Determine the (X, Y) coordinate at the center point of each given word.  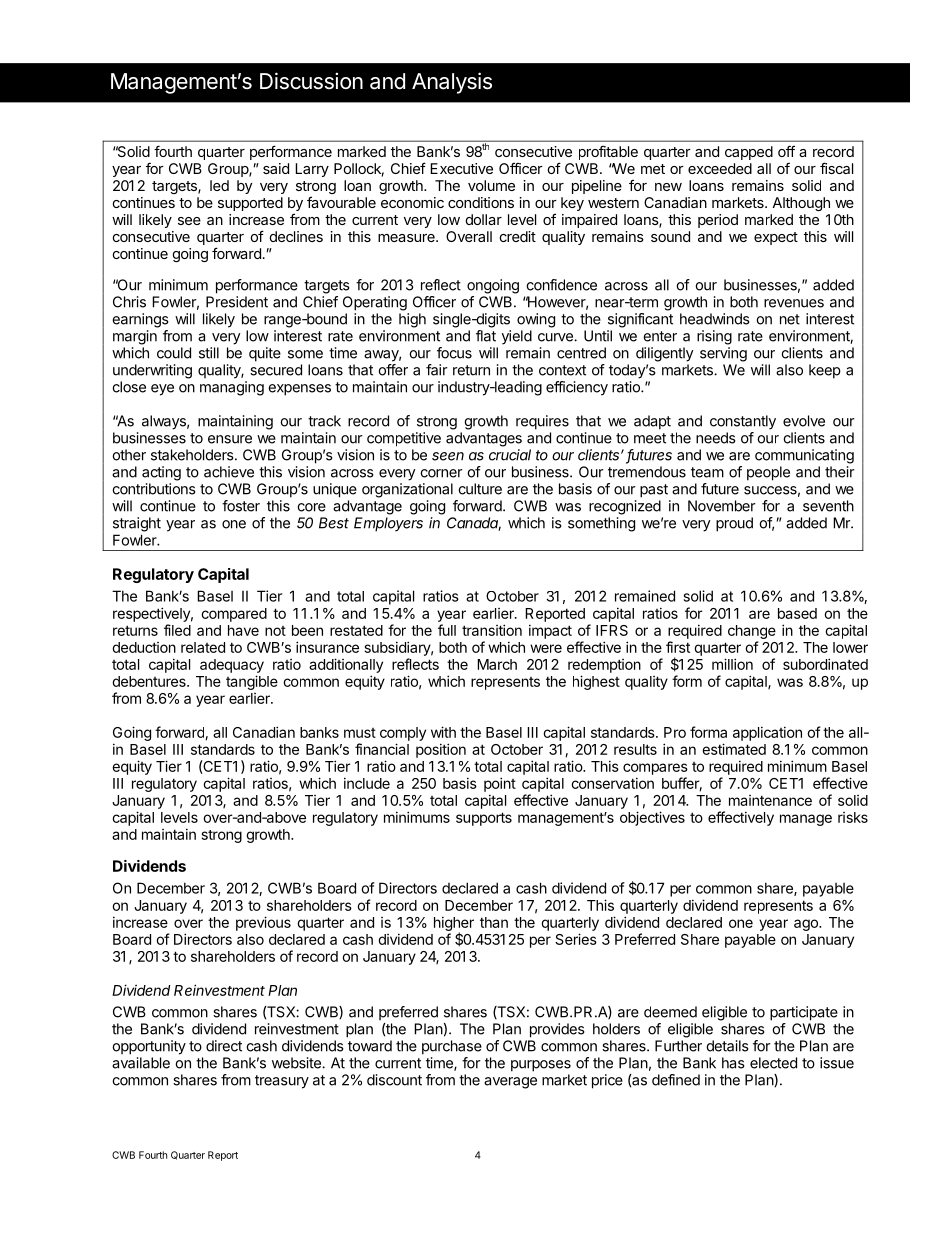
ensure (230, 439)
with (443, 732)
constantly (743, 422)
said (276, 168)
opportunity (149, 1047)
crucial (510, 455)
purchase (452, 1047)
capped (749, 153)
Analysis (452, 83)
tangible (252, 682)
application (767, 733)
